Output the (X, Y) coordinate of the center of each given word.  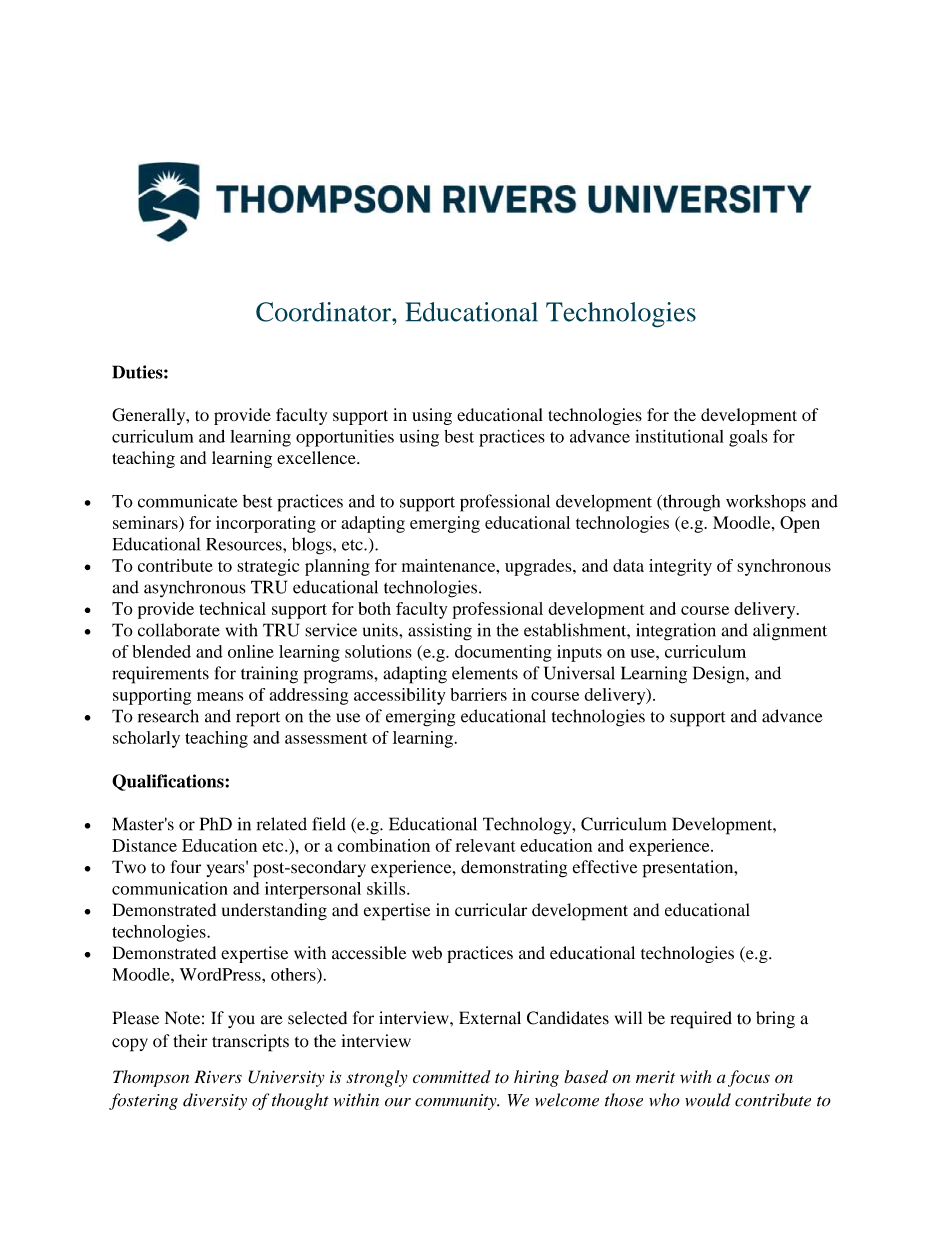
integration (676, 632)
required (701, 1020)
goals (748, 438)
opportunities (345, 438)
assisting (440, 632)
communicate (188, 501)
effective (605, 867)
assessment (326, 738)
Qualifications (168, 782)
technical (232, 608)
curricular (491, 910)
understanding (274, 912)
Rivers (218, 1077)
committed (452, 1077)
